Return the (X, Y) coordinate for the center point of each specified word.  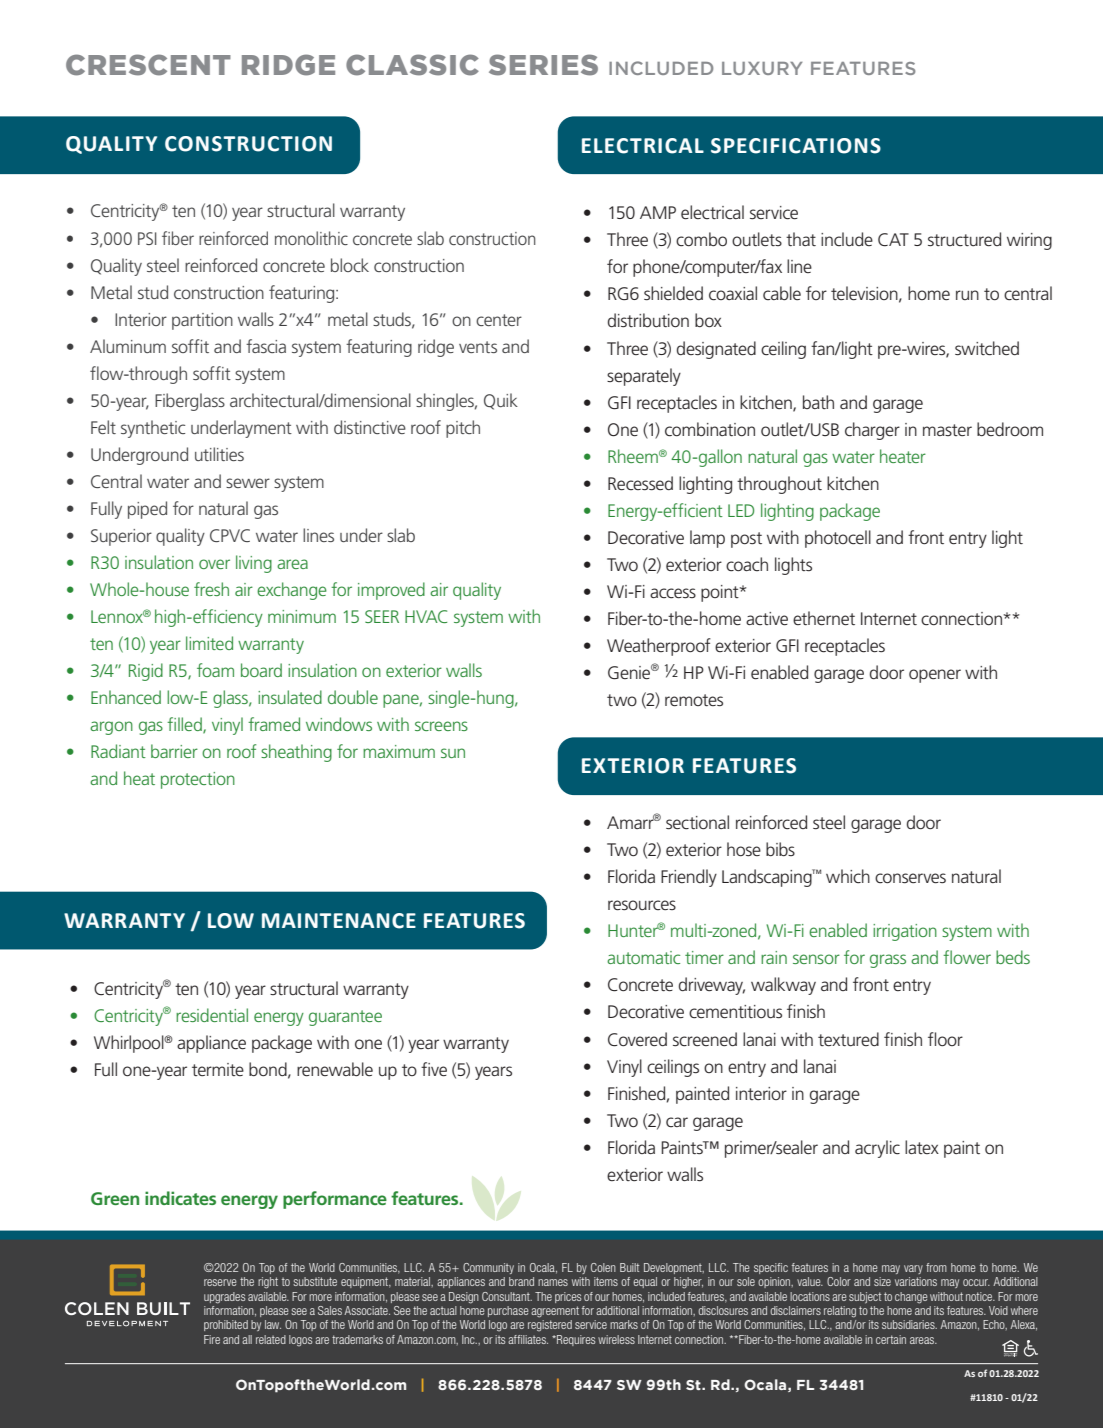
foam (215, 670)
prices (568, 1297)
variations (916, 1281)
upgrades (224, 1298)
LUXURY (762, 68)
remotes (694, 700)
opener (935, 676)
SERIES (543, 65)
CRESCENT (148, 65)
